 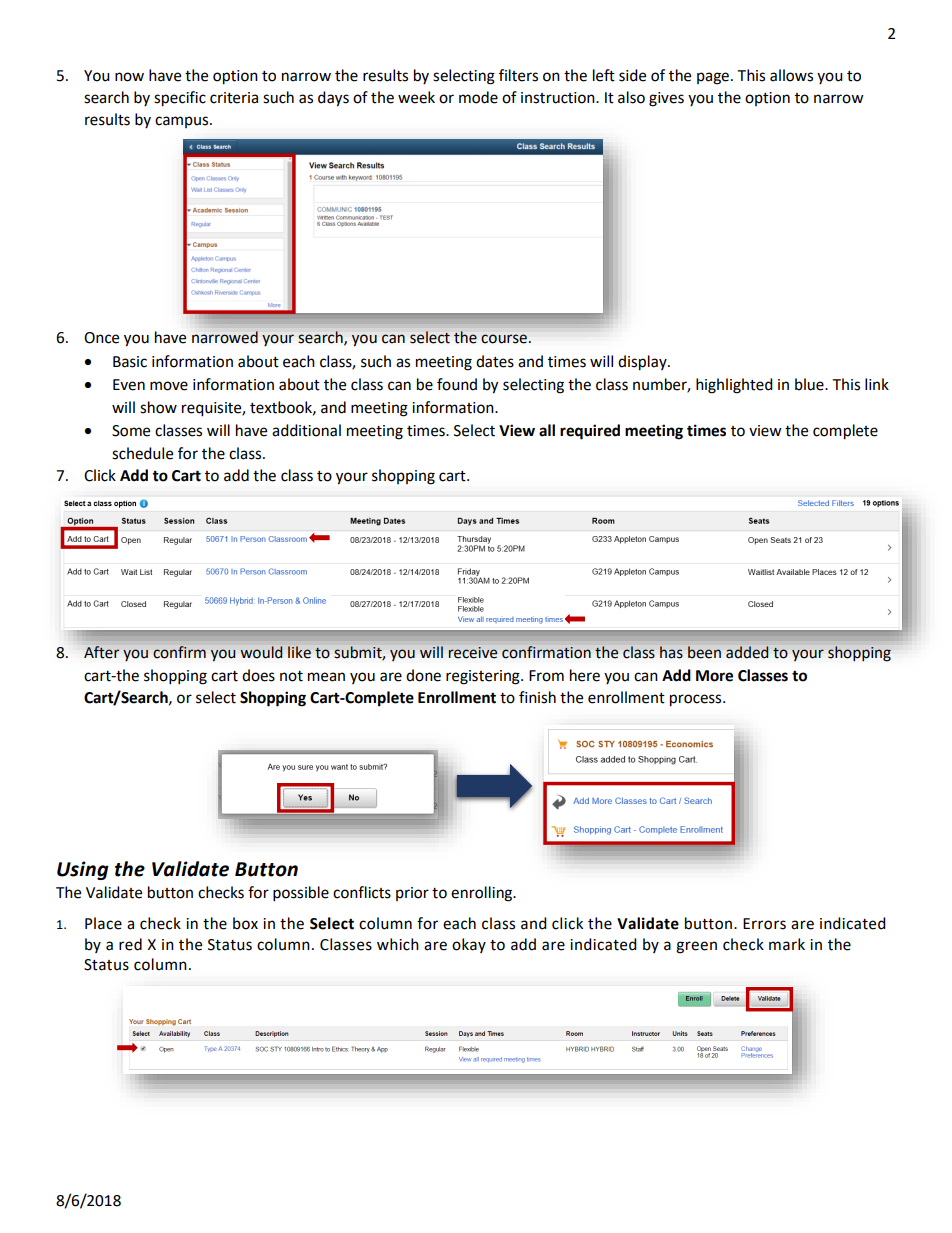 What do you see at coordinates (245, 923) in the screenshot?
I see `box` at bounding box center [245, 923].
